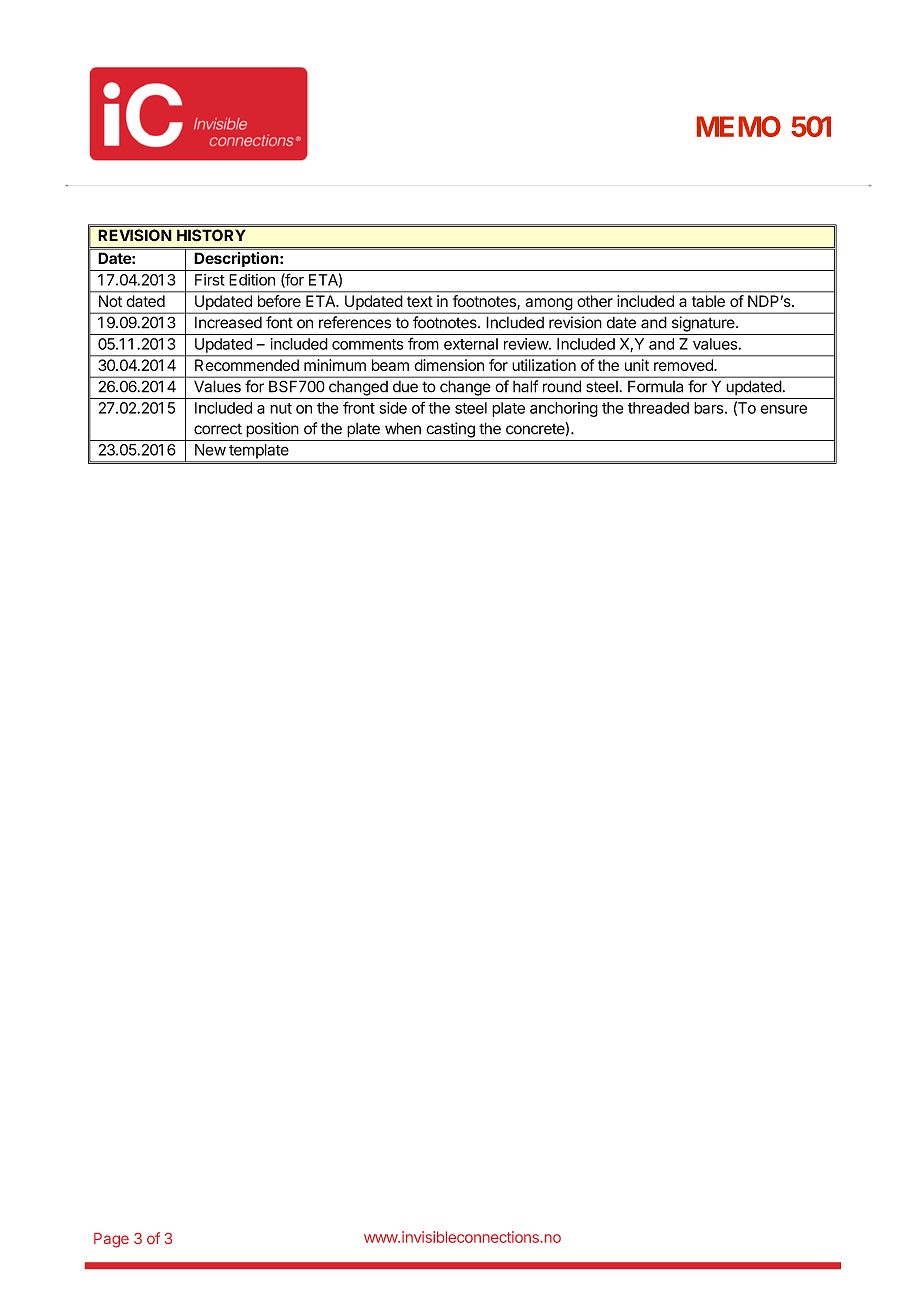  Describe the element at coordinates (111, 1240) in the screenshot. I see `Page` at that location.
